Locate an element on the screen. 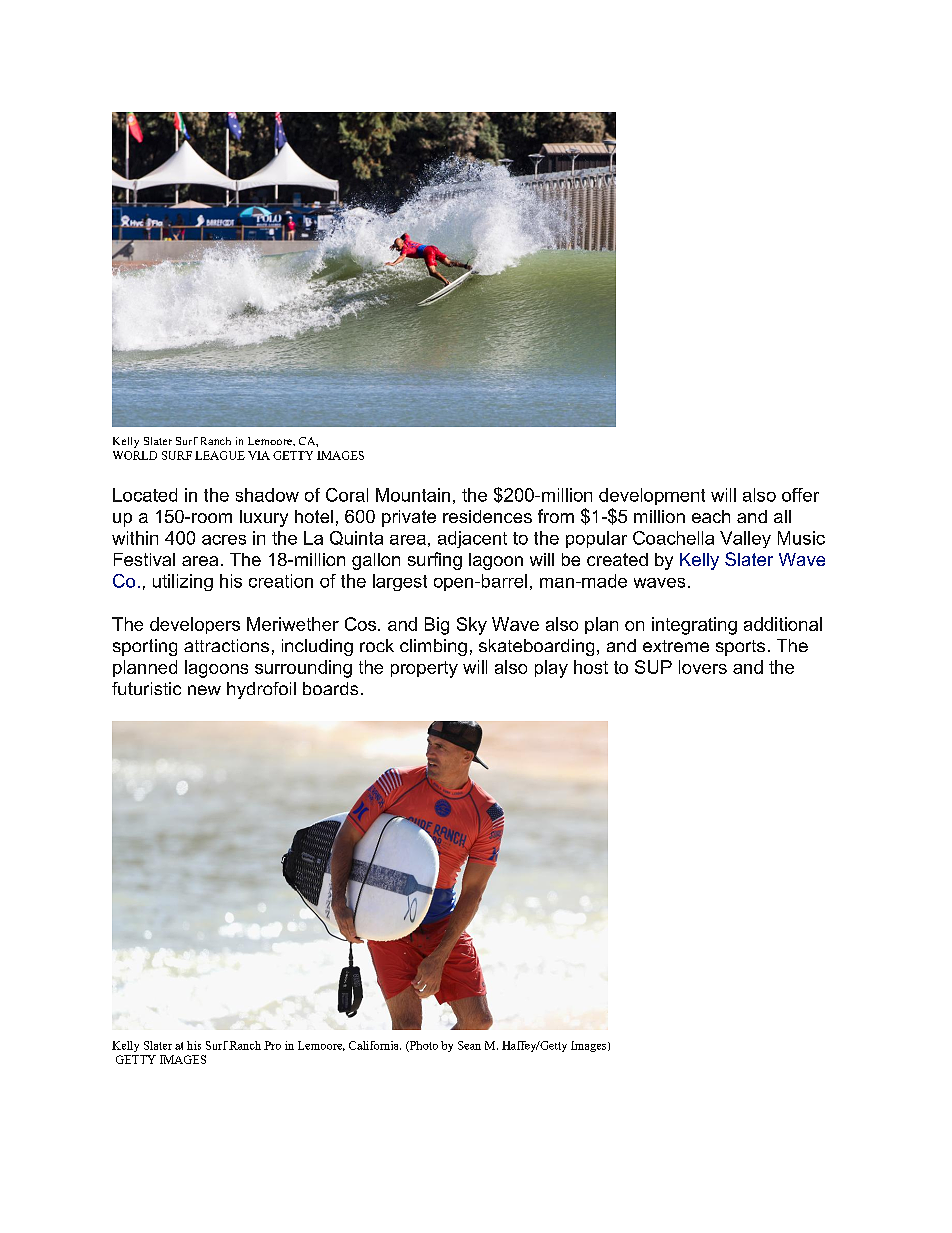 This screenshot has height=1233, width=952. climbing is located at coordinates (433, 647).
